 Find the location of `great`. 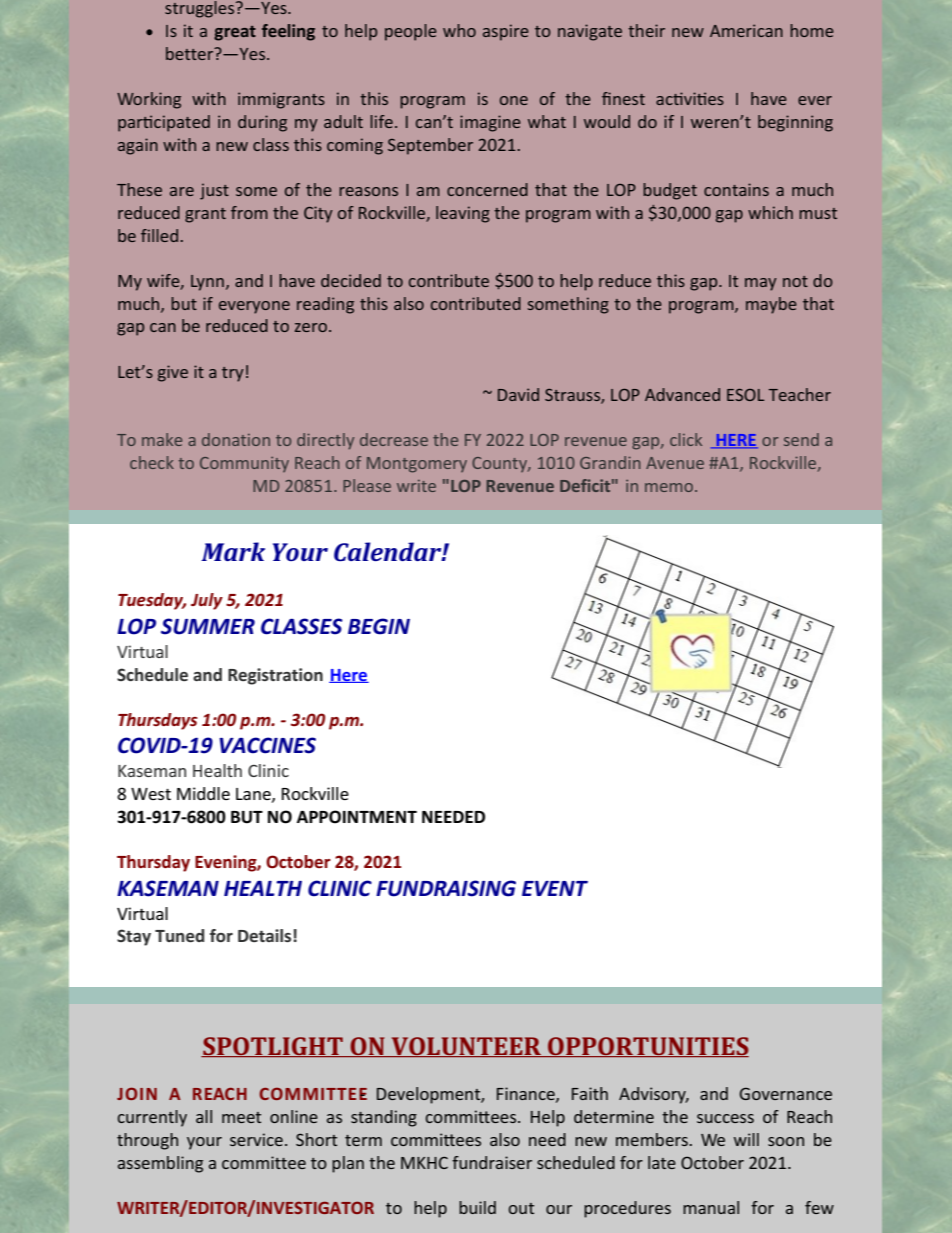

great is located at coordinates (235, 33).
